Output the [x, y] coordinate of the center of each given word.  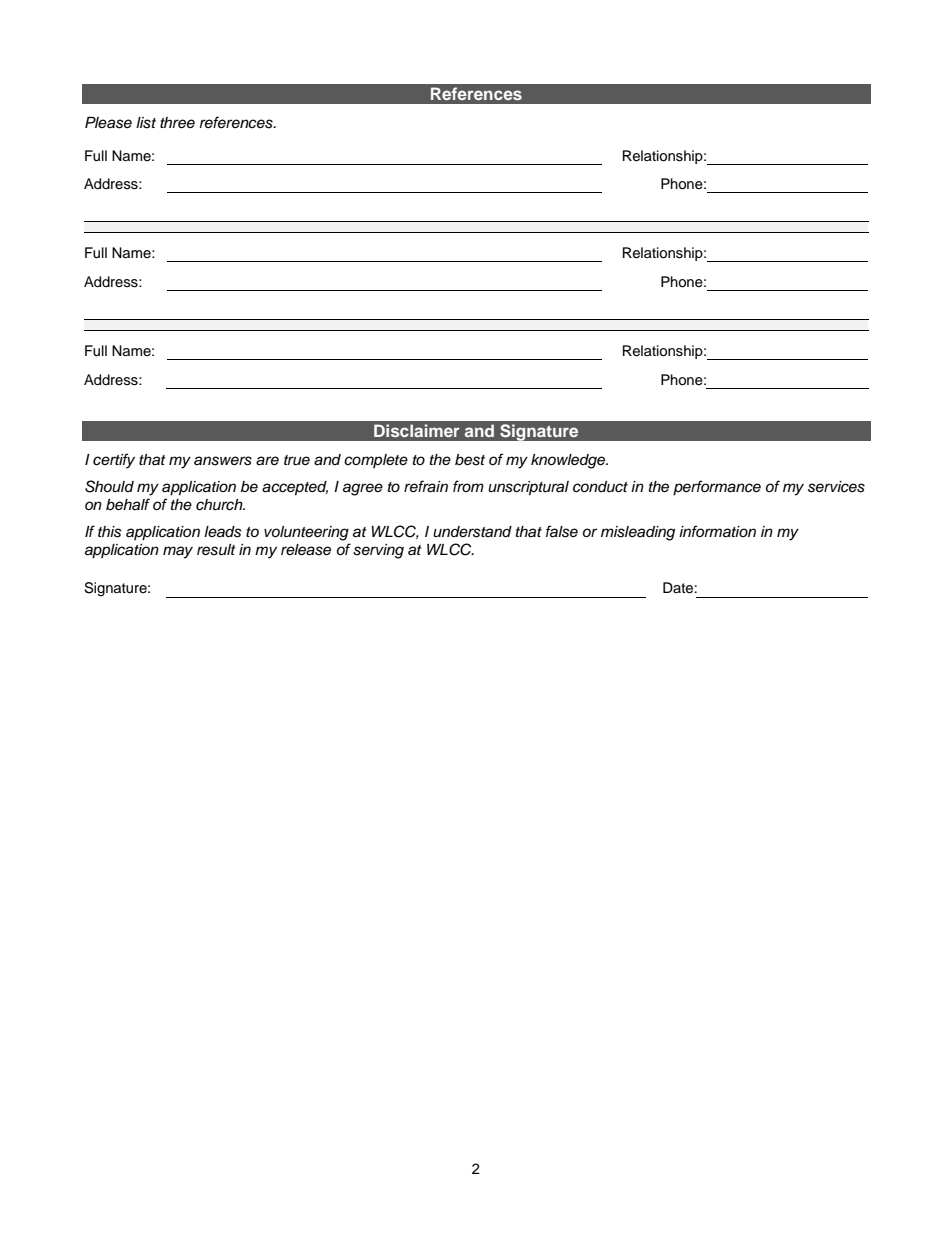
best [470, 460]
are [267, 461]
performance [717, 488]
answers [223, 461]
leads [223, 532]
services [836, 487]
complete [376, 461]
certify [114, 461]
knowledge [569, 461]
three [177, 123]
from [468, 486]
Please [108, 123]
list [146, 123]
